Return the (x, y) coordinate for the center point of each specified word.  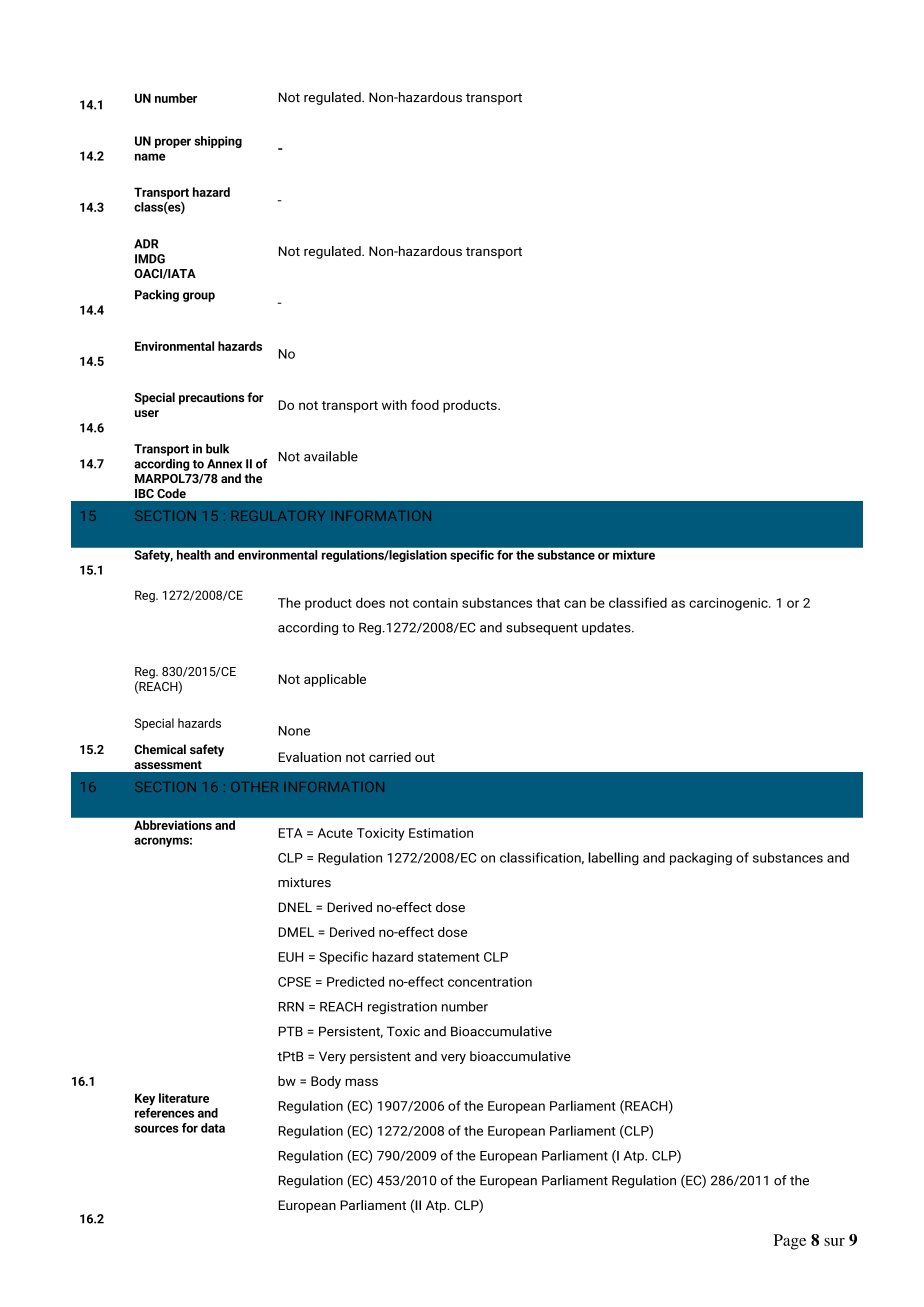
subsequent (542, 628)
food (425, 405)
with (394, 405)
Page (790, 1242)
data (213, 1128)
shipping (218, 142)
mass (361, 1082)
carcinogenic (729, 604)
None (294, 731)
